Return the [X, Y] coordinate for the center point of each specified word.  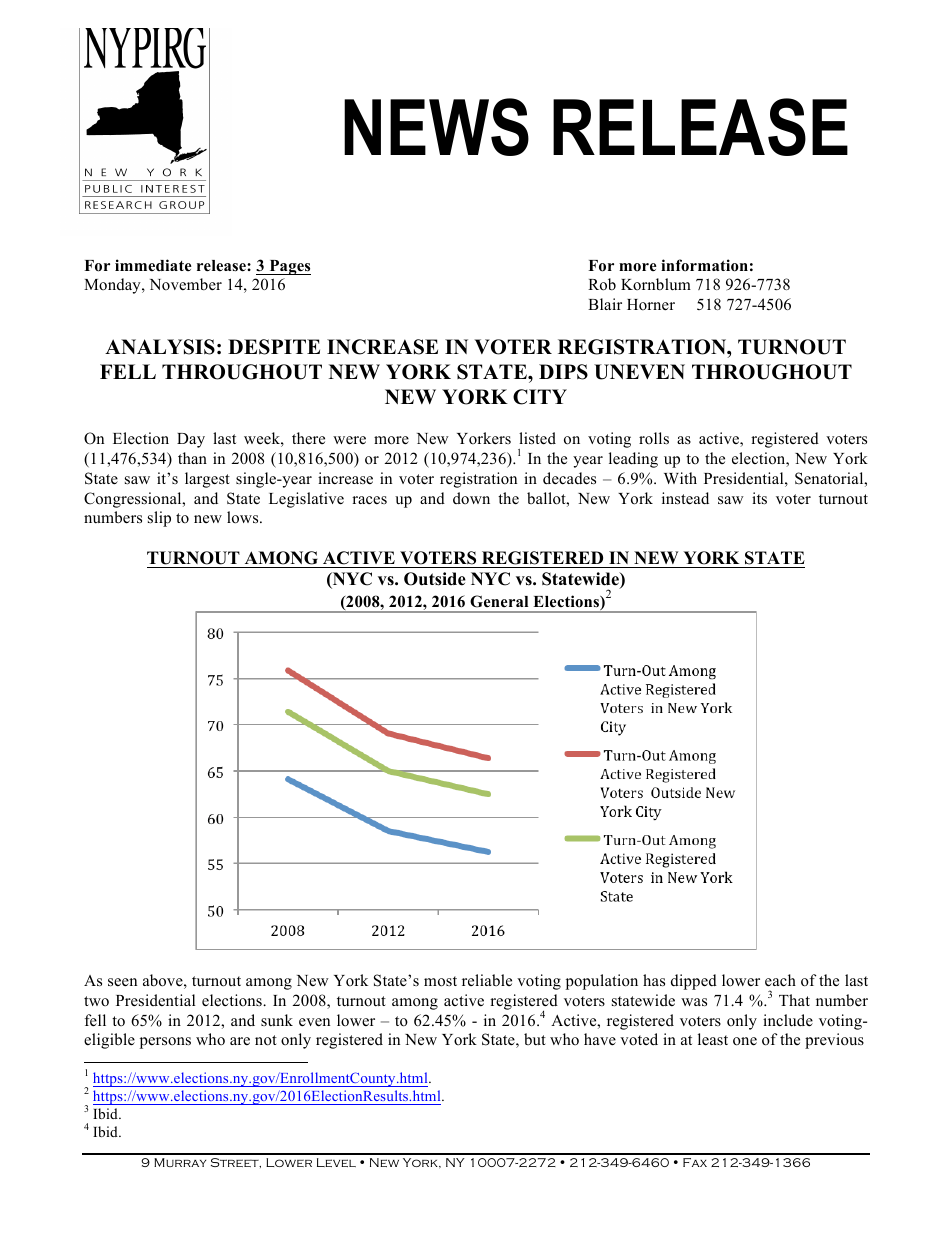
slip [159, 519]
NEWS [436, 127]
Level [336, 1162]
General [499, 601]
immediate [153, 265]
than [192, 458]
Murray [180, 1162]
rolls [654, 438]
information [704, 265]
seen [122, 982]
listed [537, 438]
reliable [487, 980]
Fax [695, 1162]
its [759, 498]
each [780, 980]
